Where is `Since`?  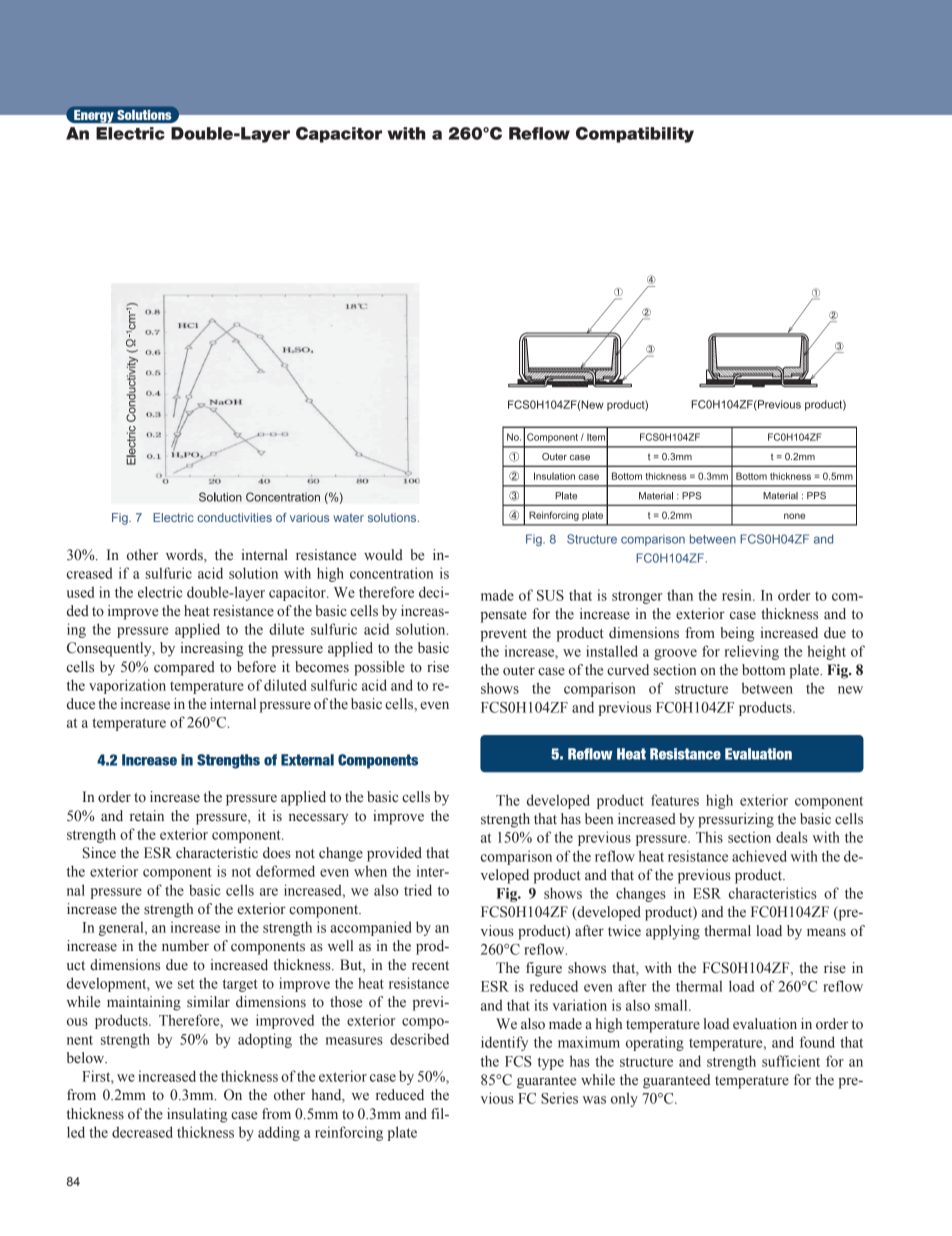 Since is located at coordinates (99, 853).
